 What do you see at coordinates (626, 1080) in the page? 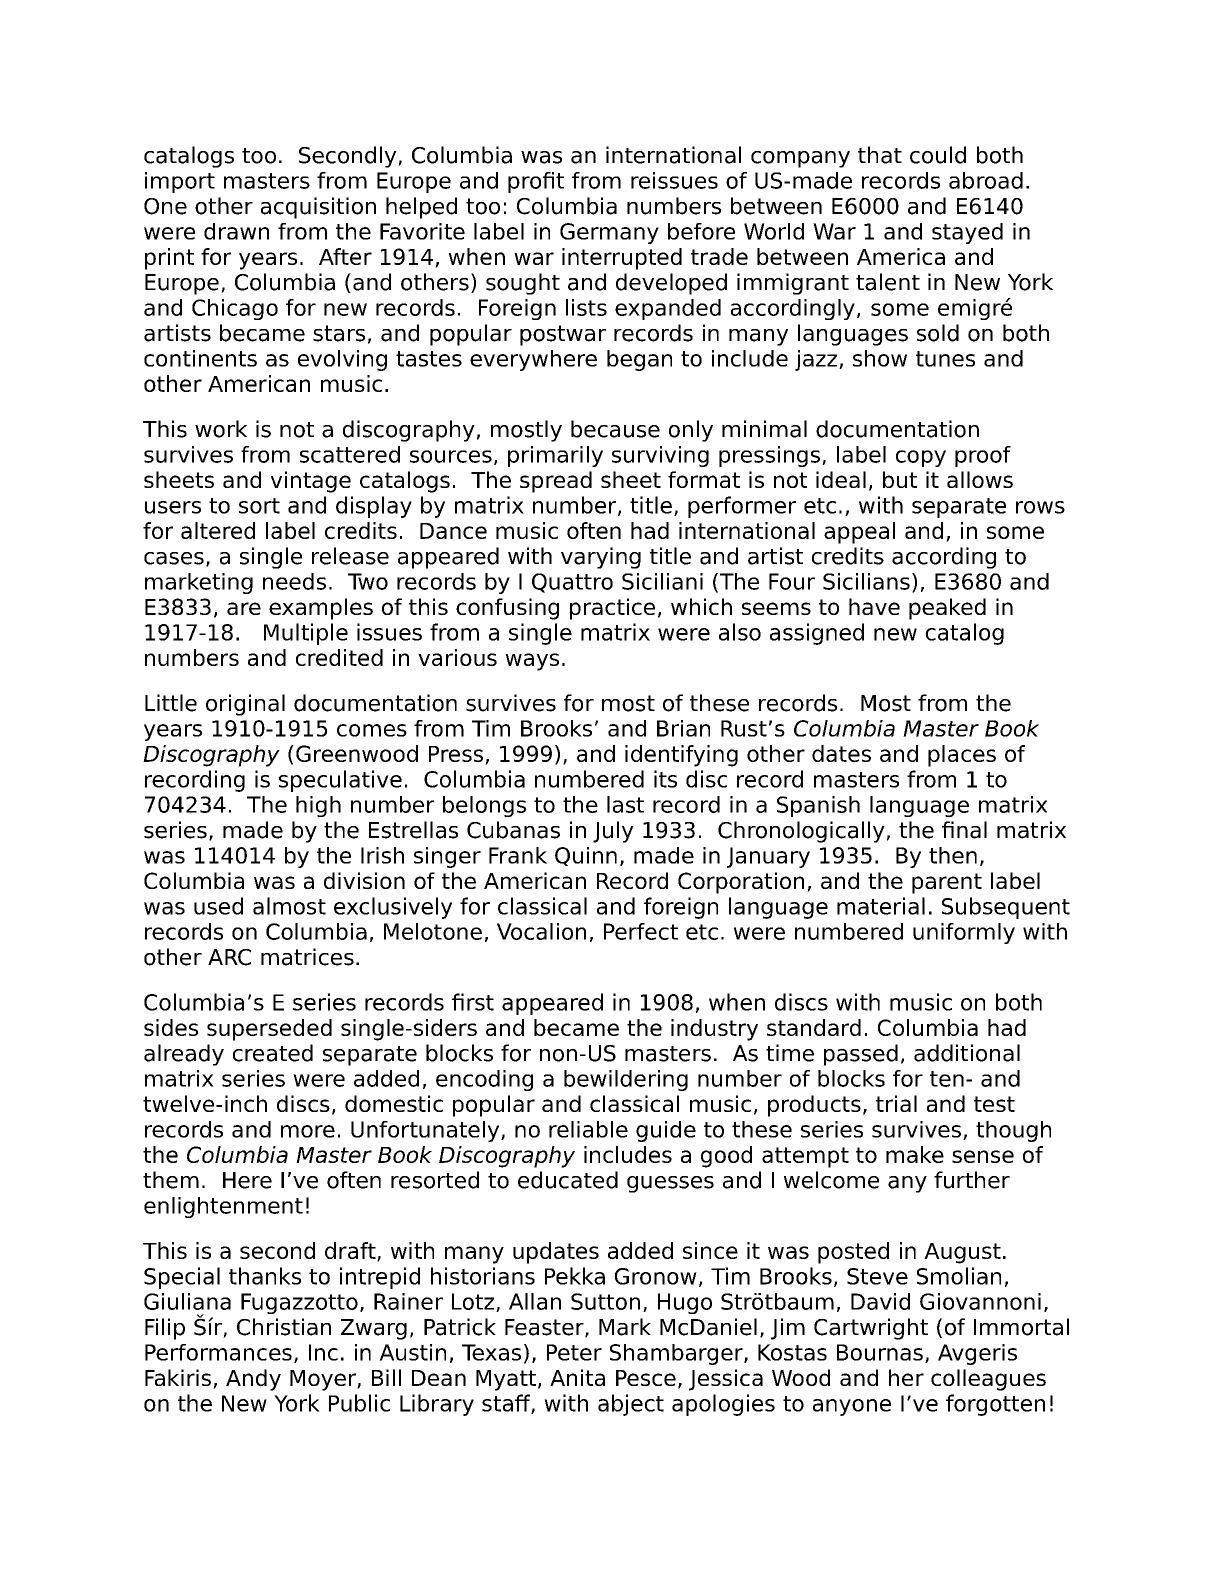
I see `bewildering` at bounding box center [626, 1080].
